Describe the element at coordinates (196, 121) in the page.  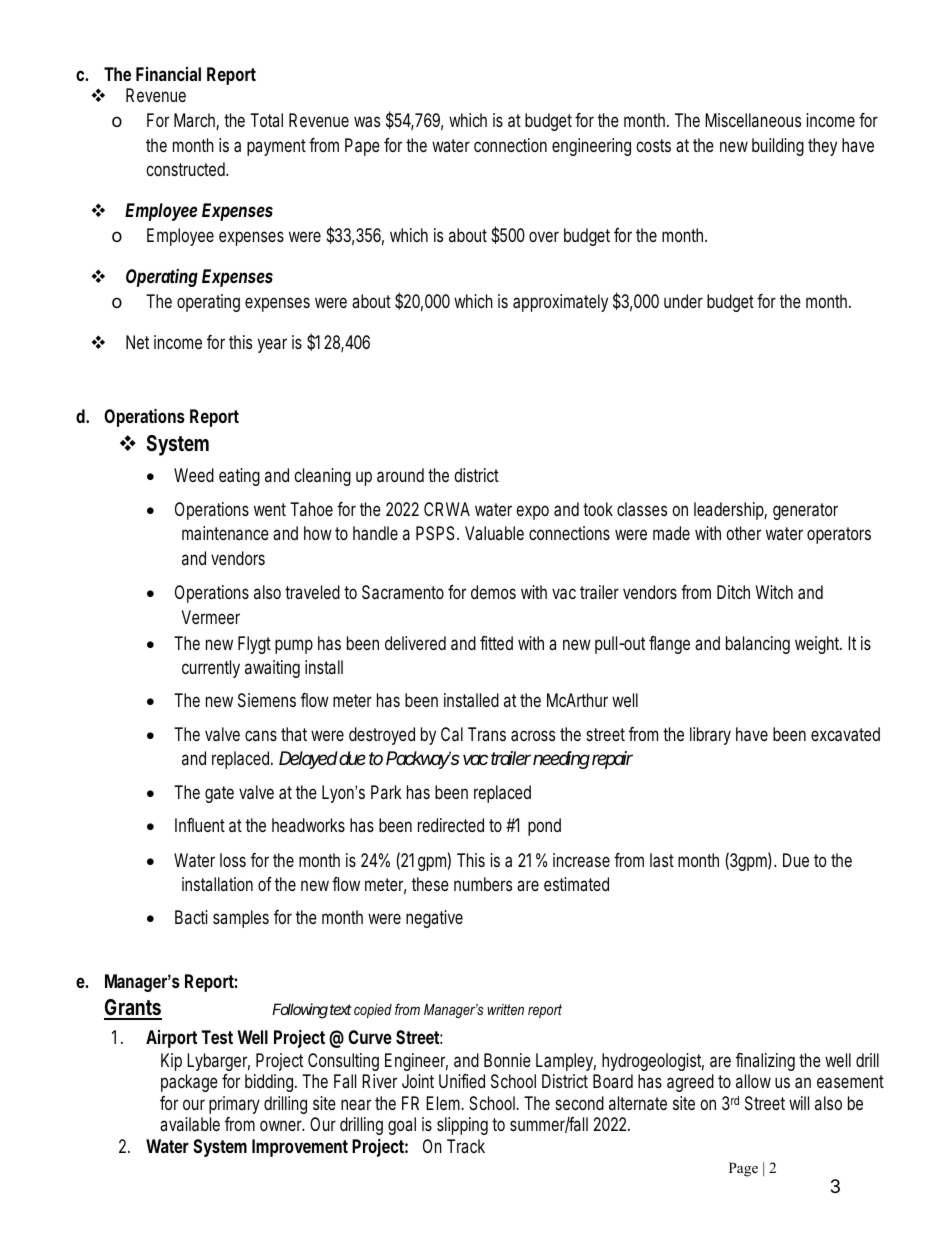
I see `March` at that location.
